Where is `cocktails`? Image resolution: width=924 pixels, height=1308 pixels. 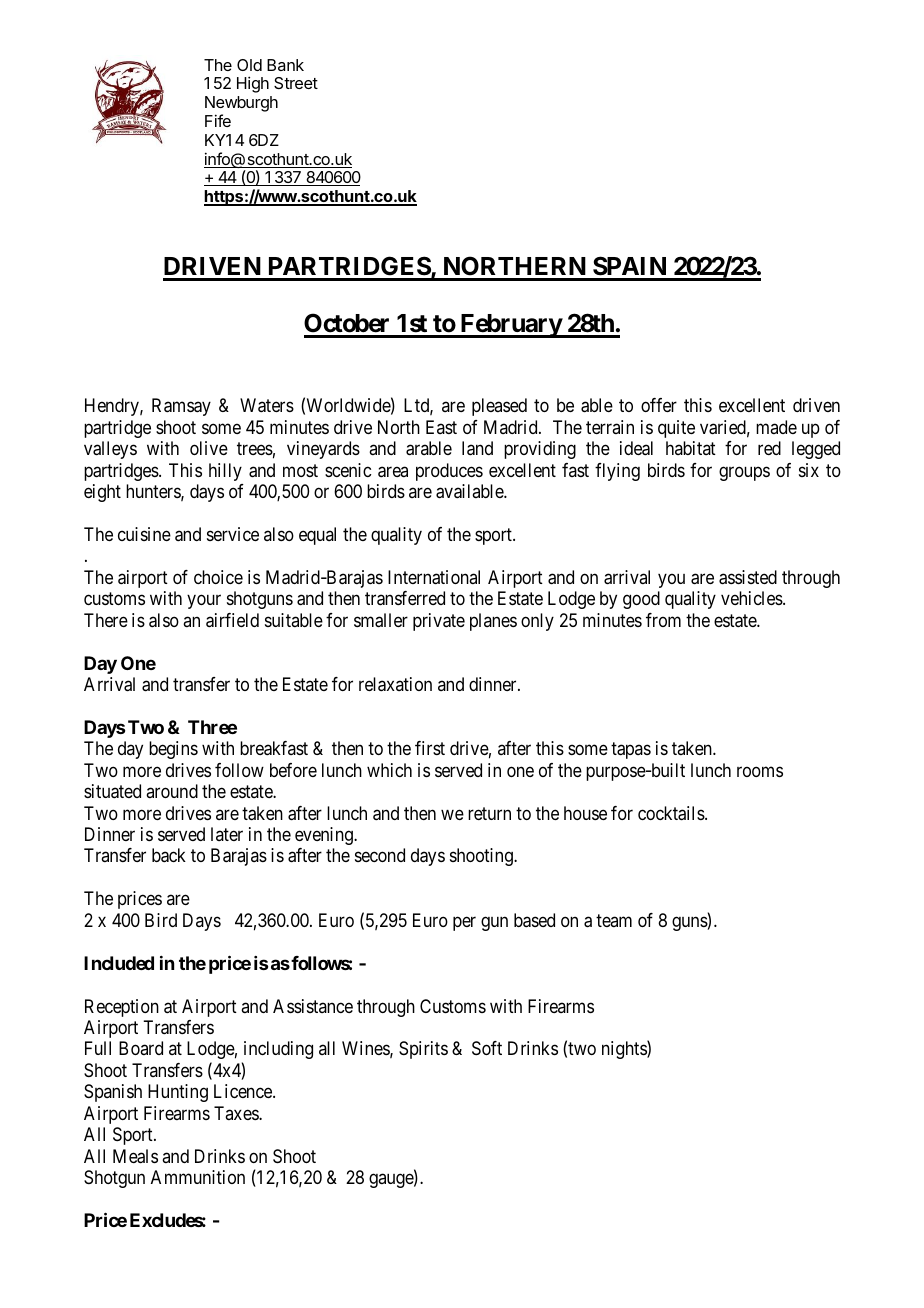 cocktails is located at coordinates (672, 813).
